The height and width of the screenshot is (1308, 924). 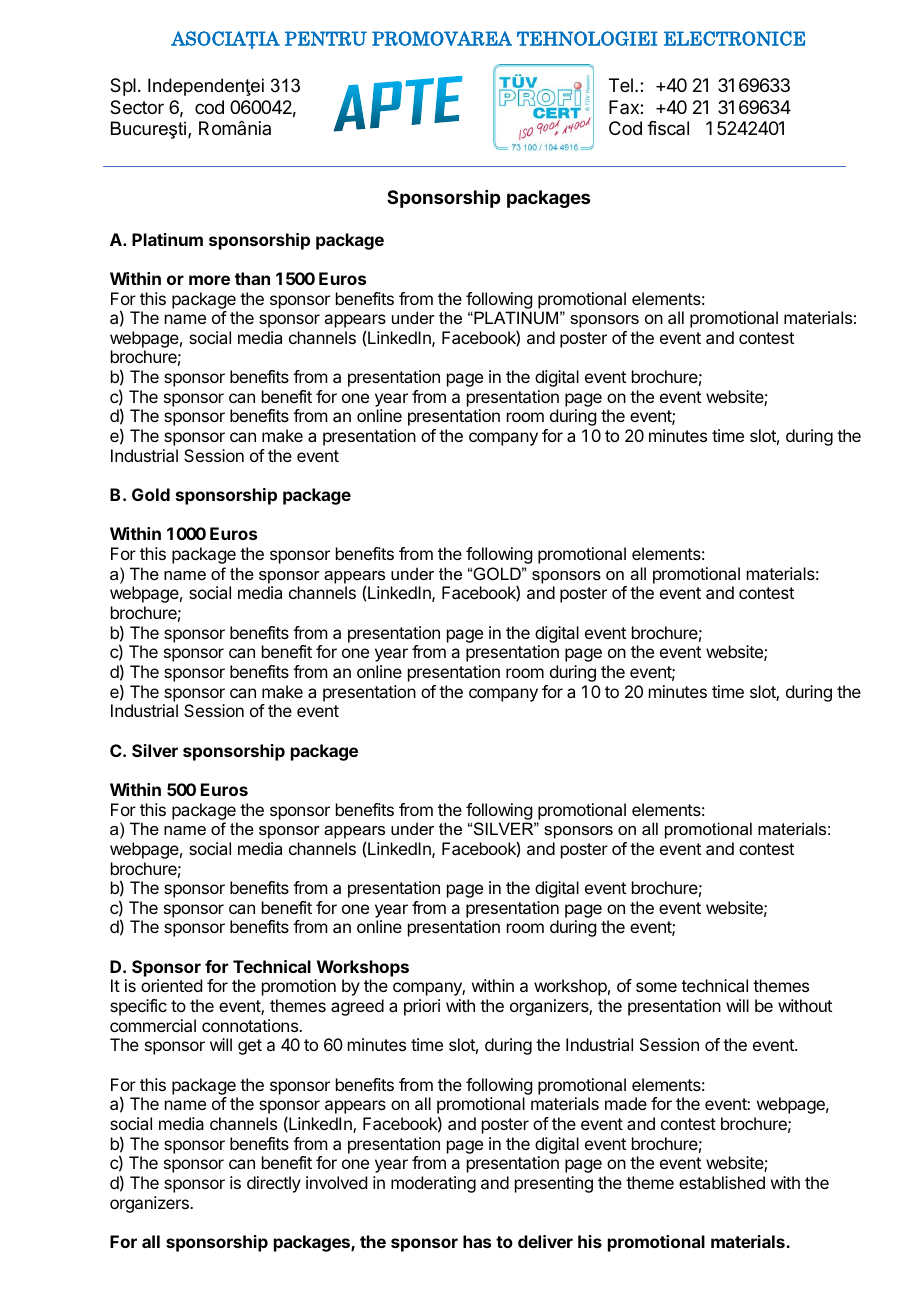 I want to click on Sector, so click(x=137, y=107).
